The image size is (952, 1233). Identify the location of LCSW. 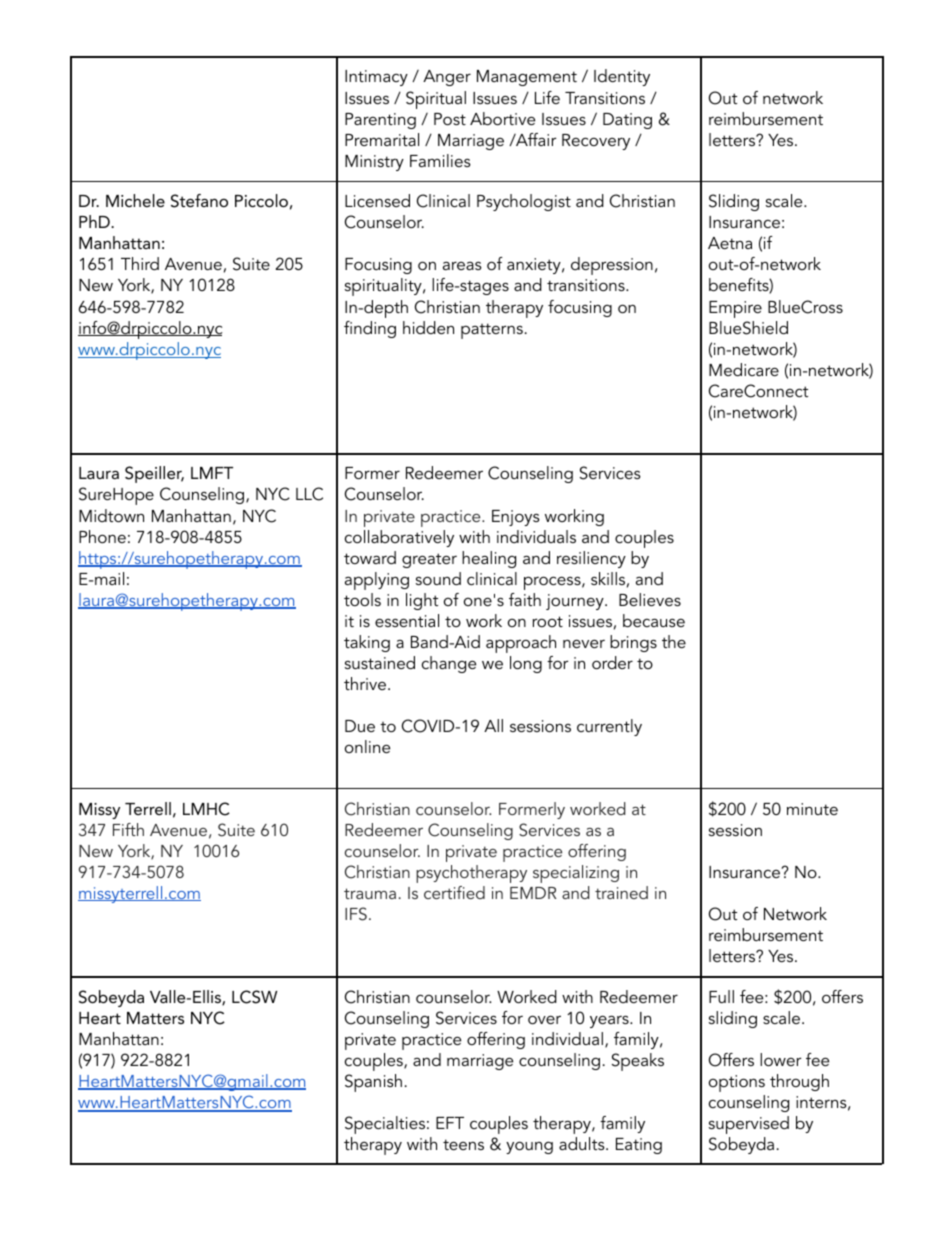
(254, 997).
